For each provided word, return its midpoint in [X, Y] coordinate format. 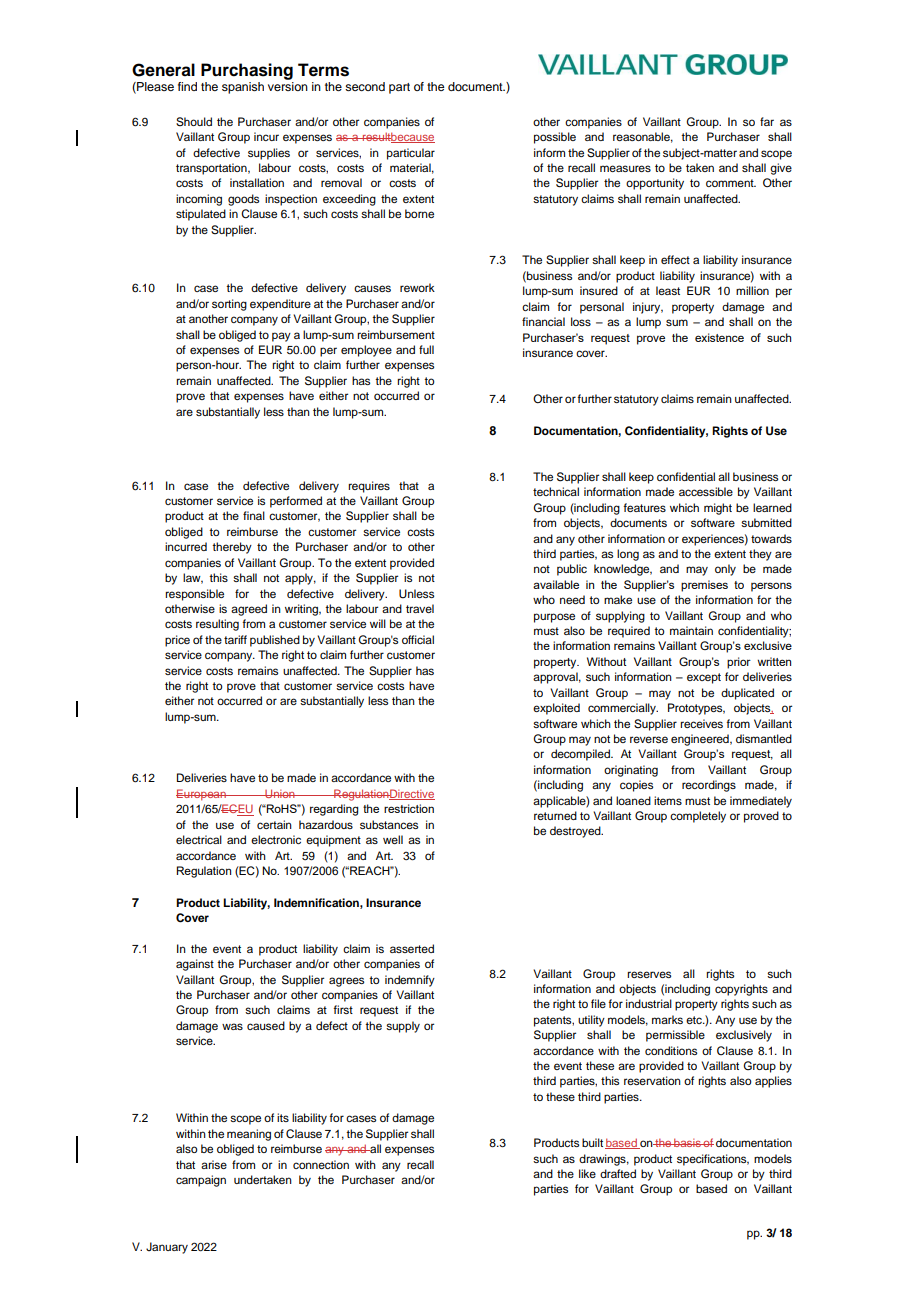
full [426, 349]
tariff [235, 639]
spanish [243, 88]
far [767, 121]
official [418, 639]
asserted [412, 948]
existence [719, 337]
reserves [649, 974]
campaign [201, 1181]
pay [281, 337]
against [195, 965]
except [704, 678]
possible [555, 138]
